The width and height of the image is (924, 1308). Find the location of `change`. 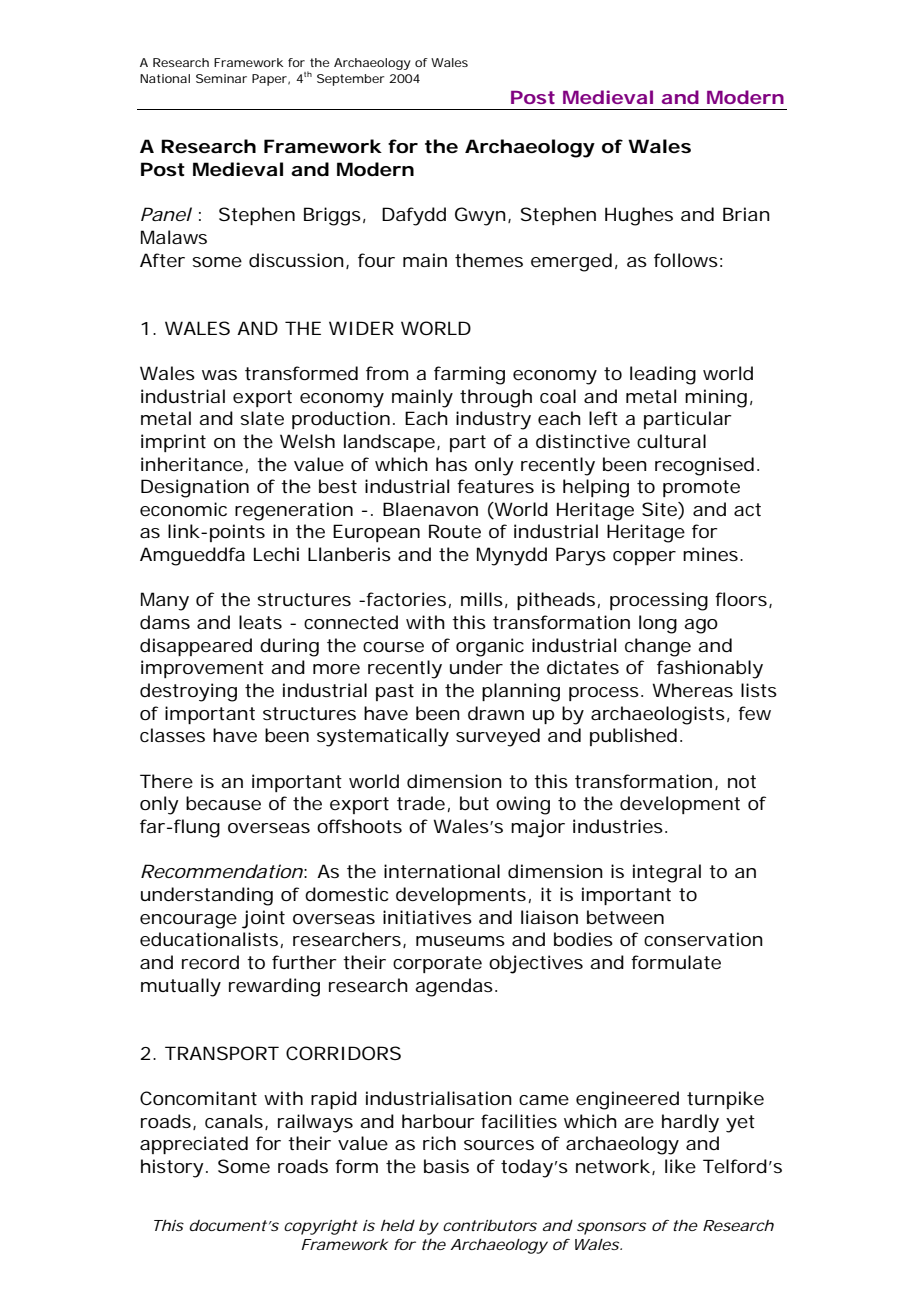

change is located at coordinates (658, 647).
